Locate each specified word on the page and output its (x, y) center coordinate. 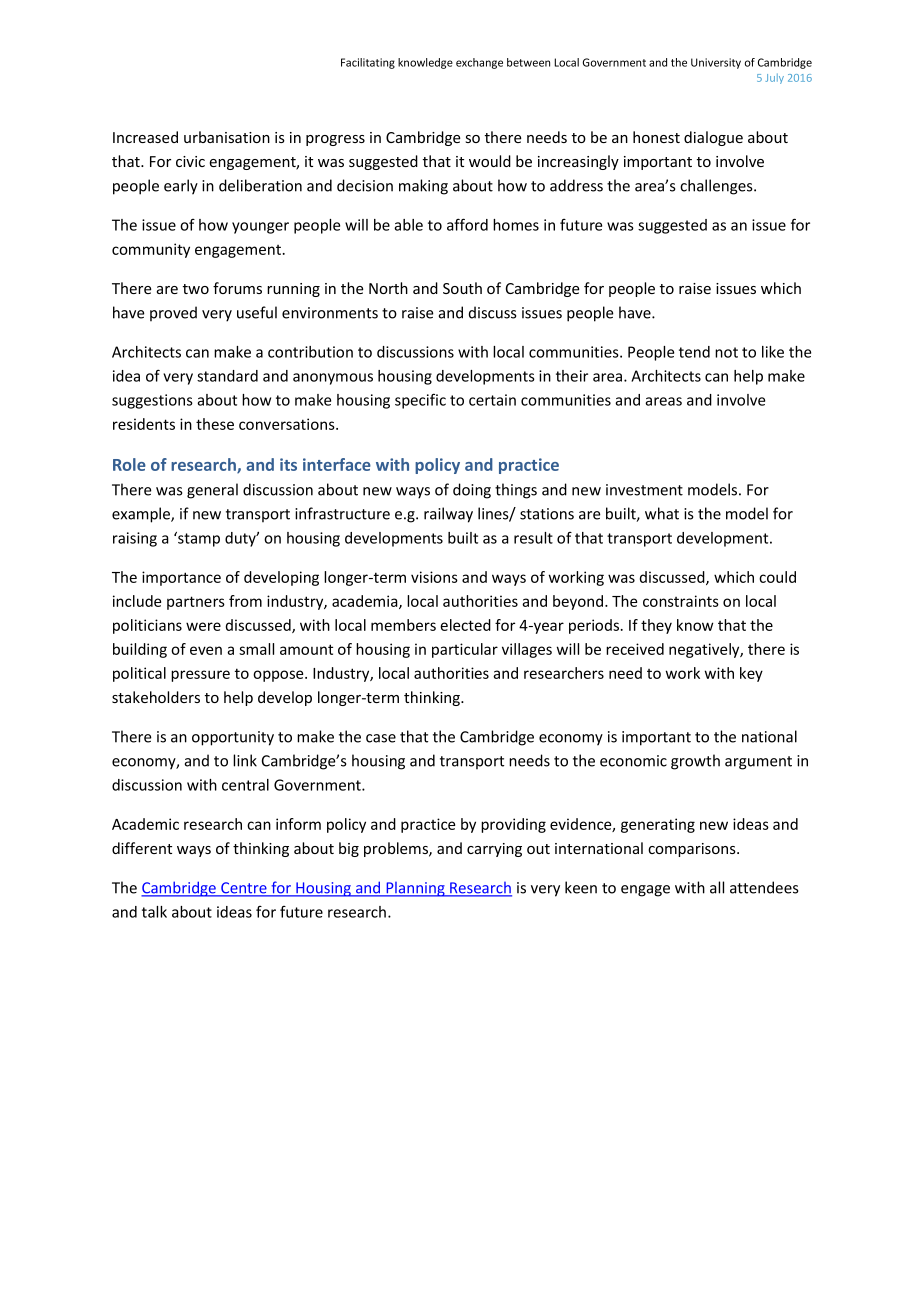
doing (472, 491)
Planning (415, 889)
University (716, 63)
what (662, 513)
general (212, 491)
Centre (244, 889)
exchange (479, 63)
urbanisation (227, 137)
